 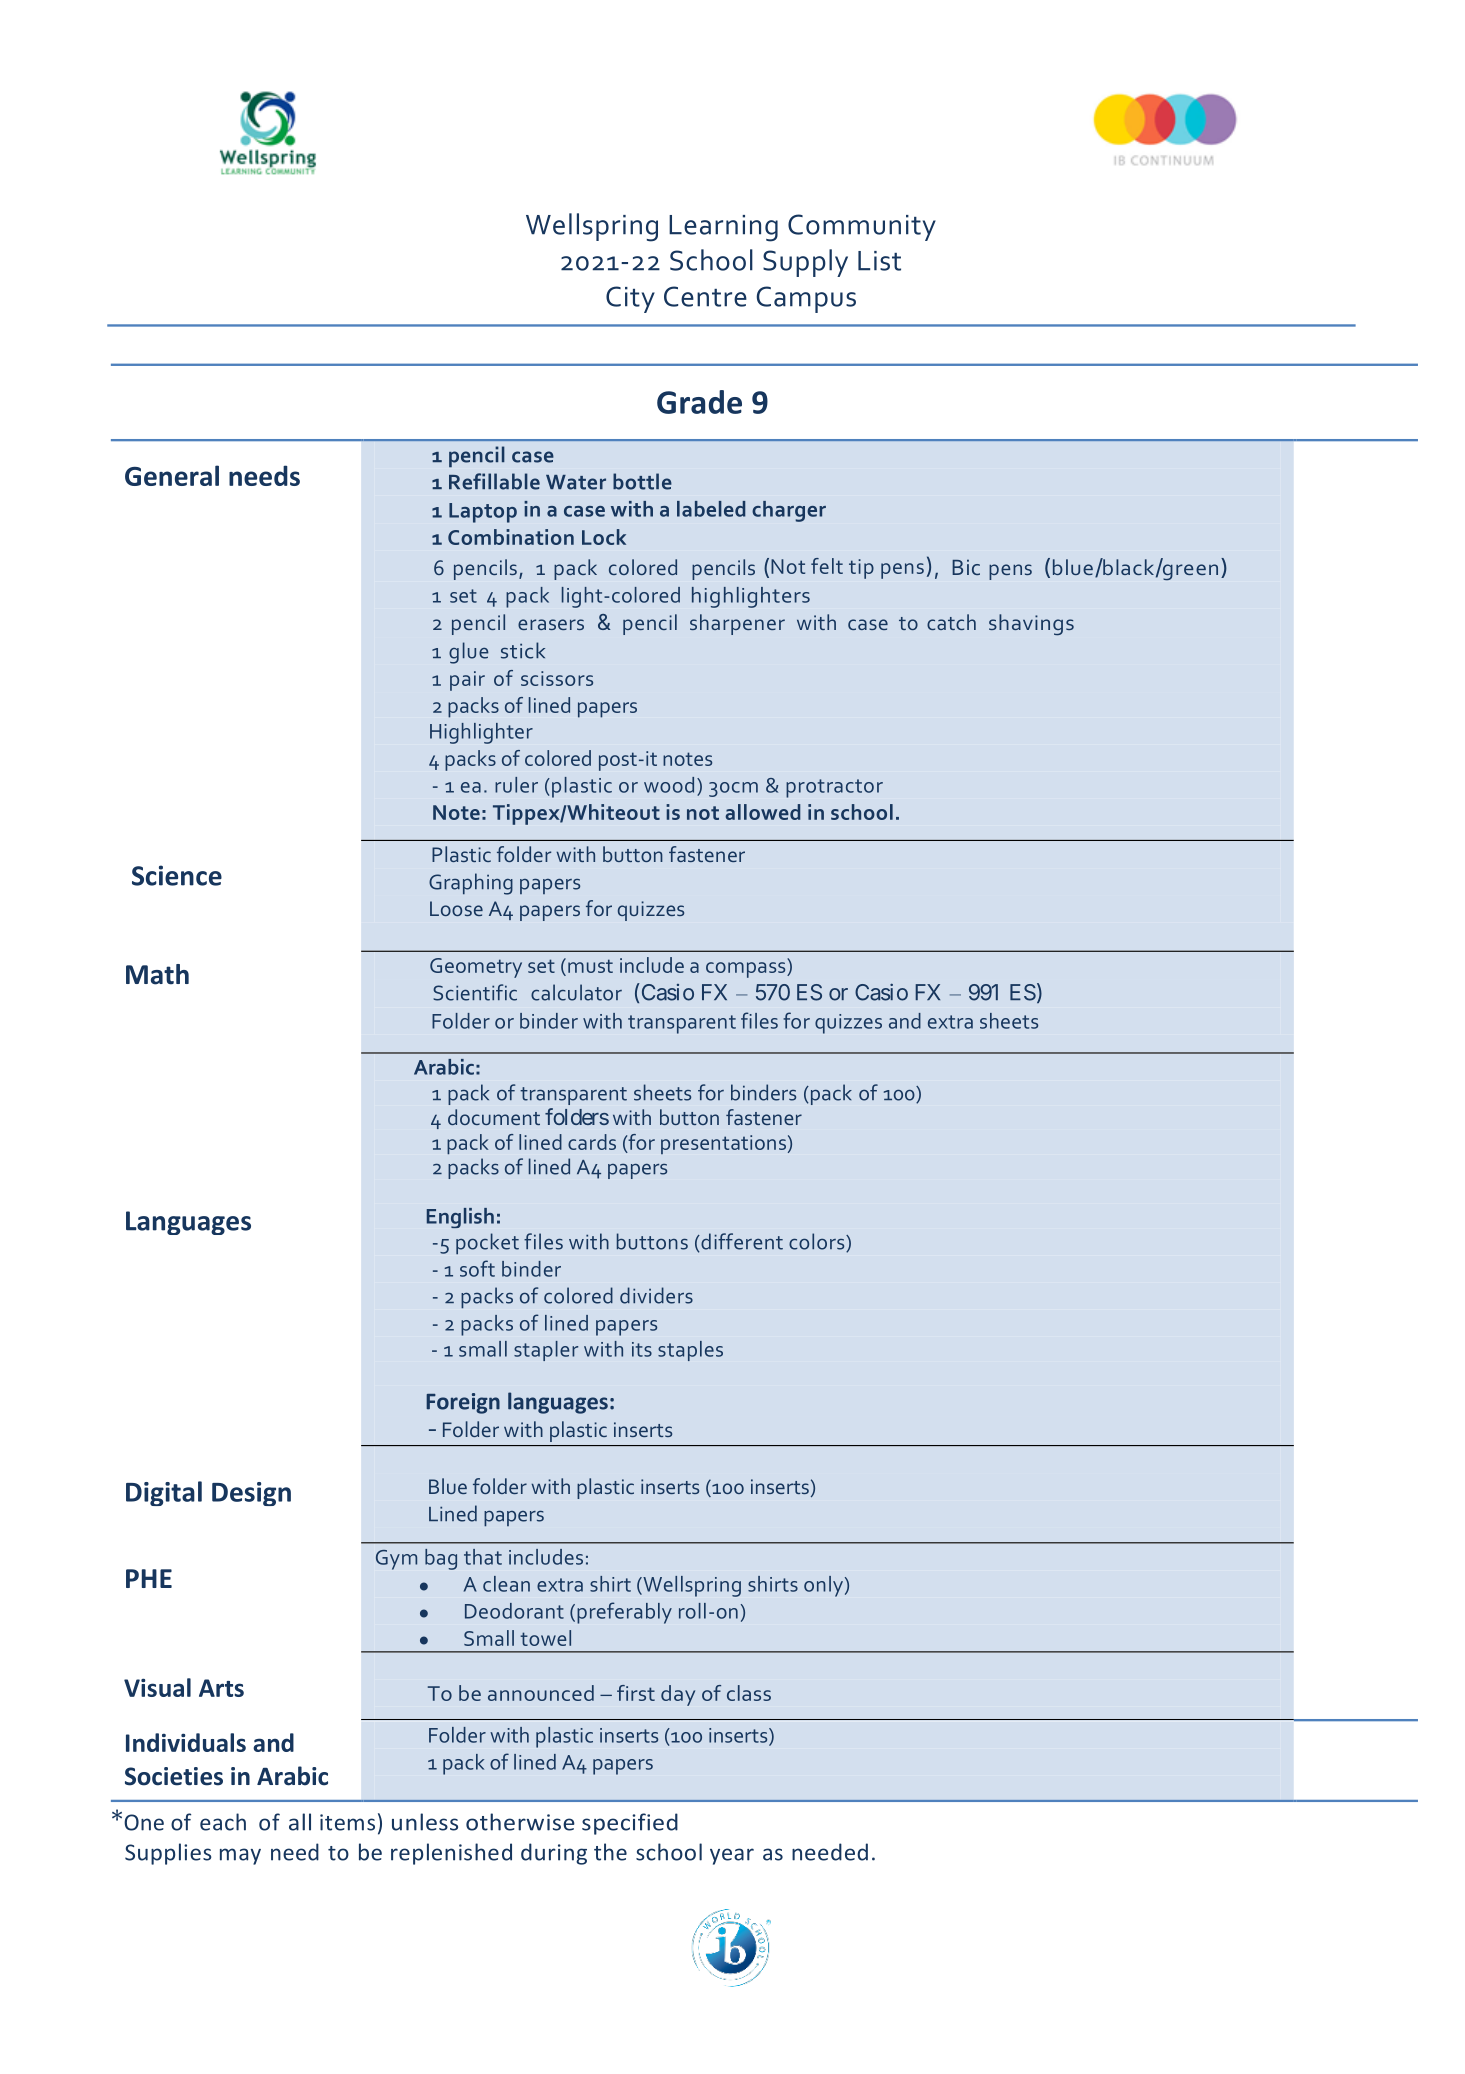 What do you see at coordinates (656, 1295) in the screenshot?
I see `dividers` at bounding box center [656, 1295].
